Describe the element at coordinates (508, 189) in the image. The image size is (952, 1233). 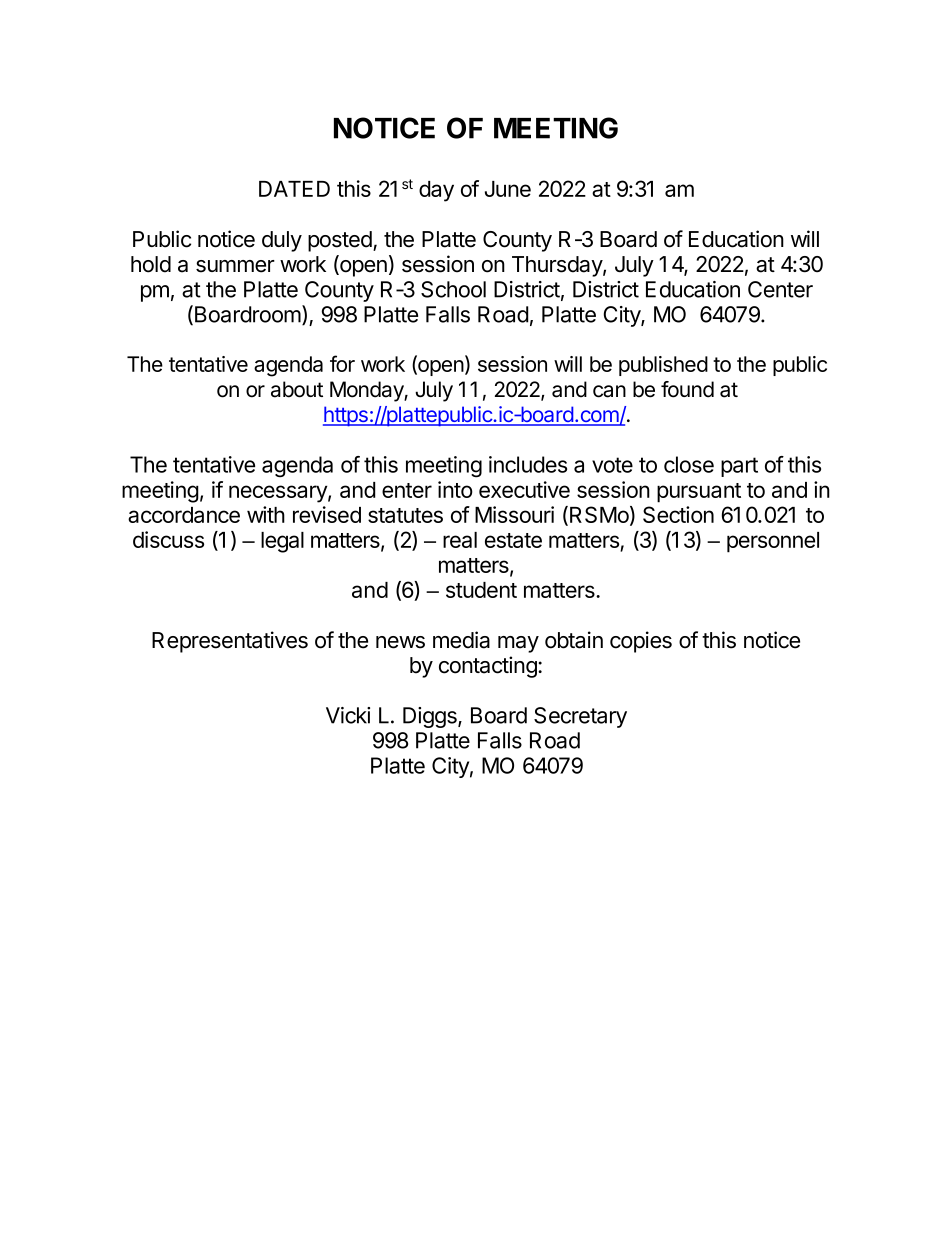
I see `June` at that location.
